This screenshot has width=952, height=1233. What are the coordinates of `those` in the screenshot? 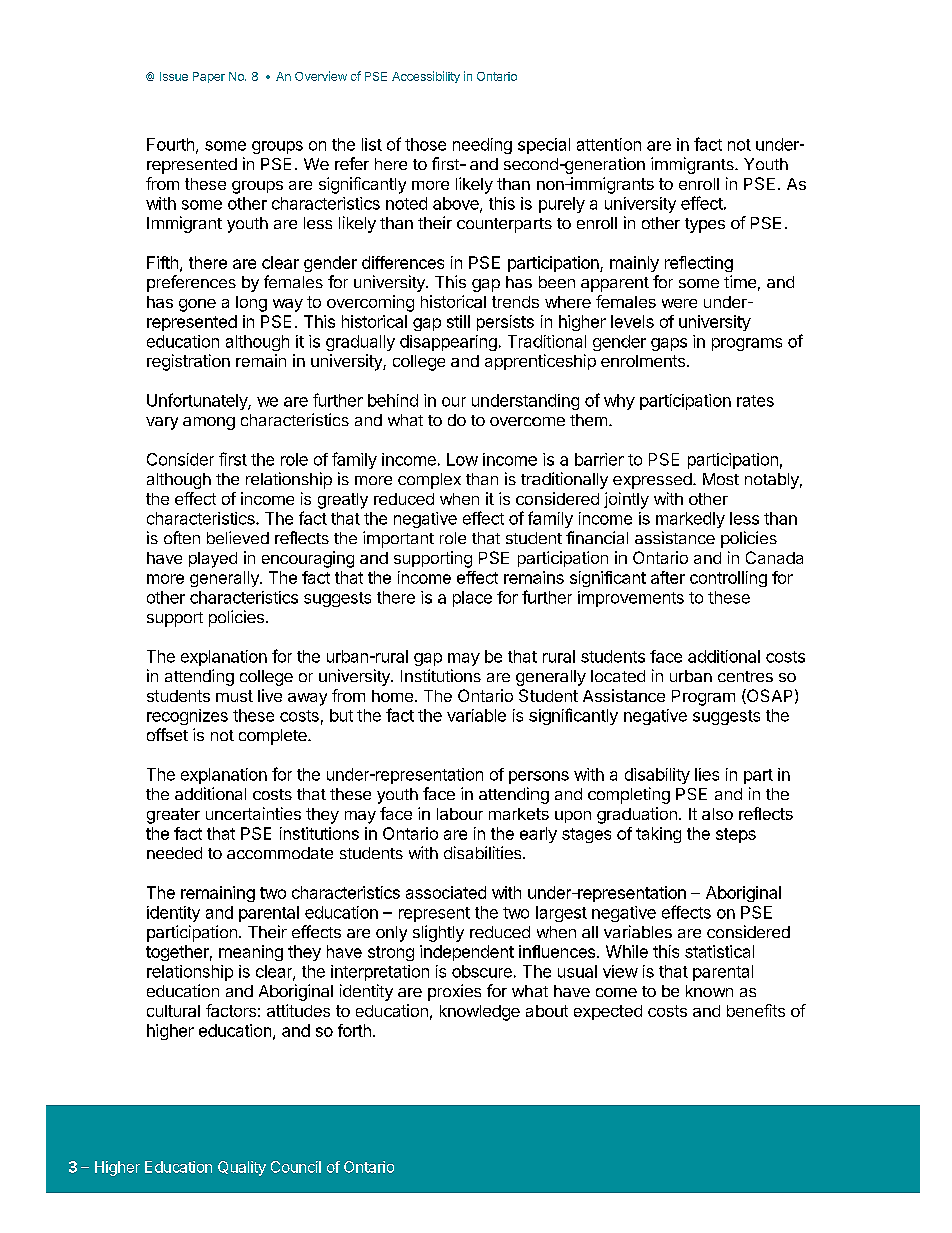 It's located at (425, 144).
